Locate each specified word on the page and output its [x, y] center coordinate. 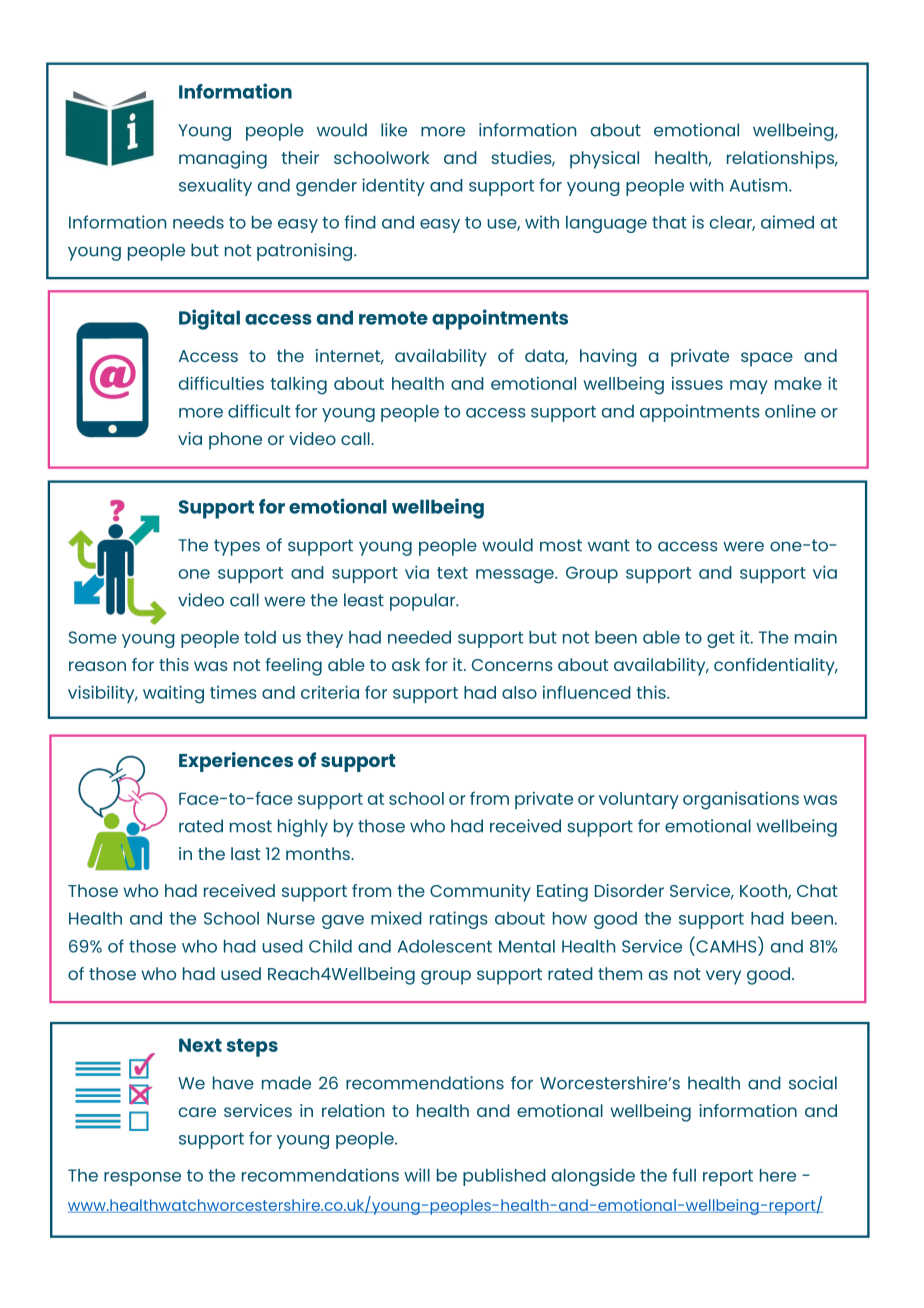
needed [419, 637]
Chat [817, 890]
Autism [760, 185]
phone [235, 441]
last [245, 853]
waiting [173, 695]
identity [393, 187]
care [197, 1112]
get [721, 639]
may [749, 387]
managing [223, 160]
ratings [458, 920]
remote [393, 318]
